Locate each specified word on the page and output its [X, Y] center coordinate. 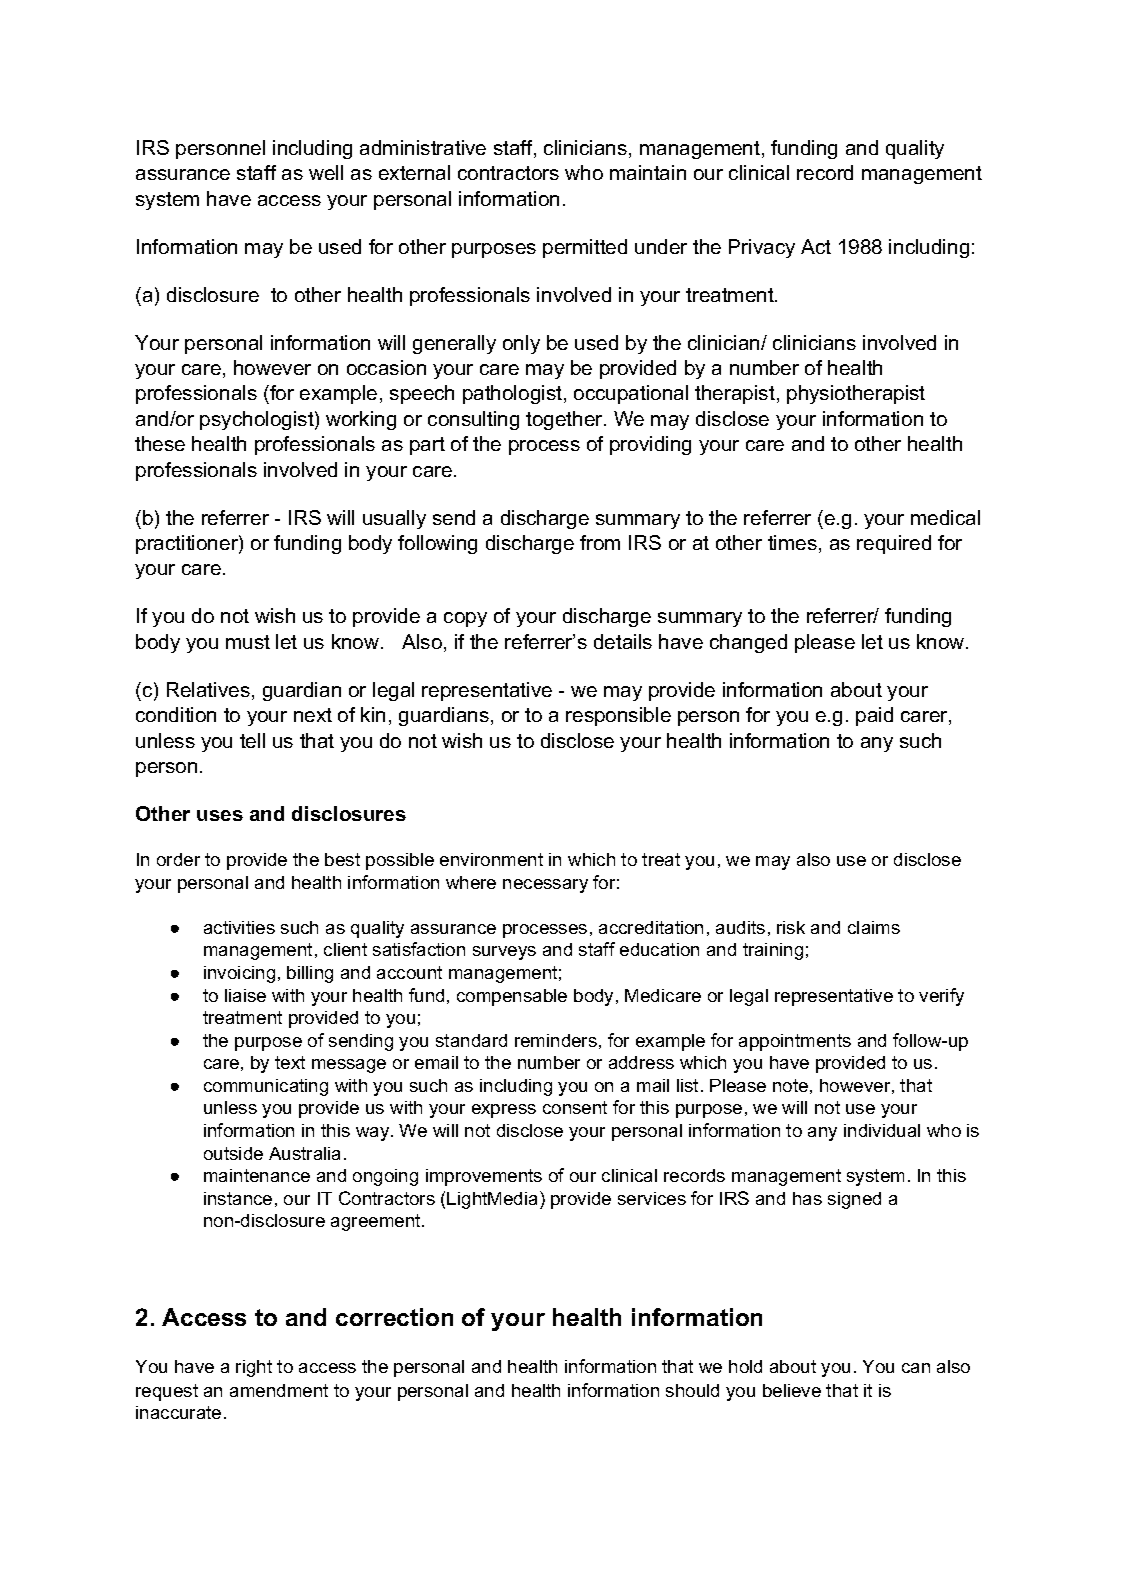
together [565, 420]
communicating [266, 1087]
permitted [585, 248]
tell [252, 740]
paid [874, 716]
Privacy [762, 248]
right [254, 1368]
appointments [795, 1042]
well [326, 172]
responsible [618, 716]
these [160, 443]
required [894, 544]
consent [575, 1107]
